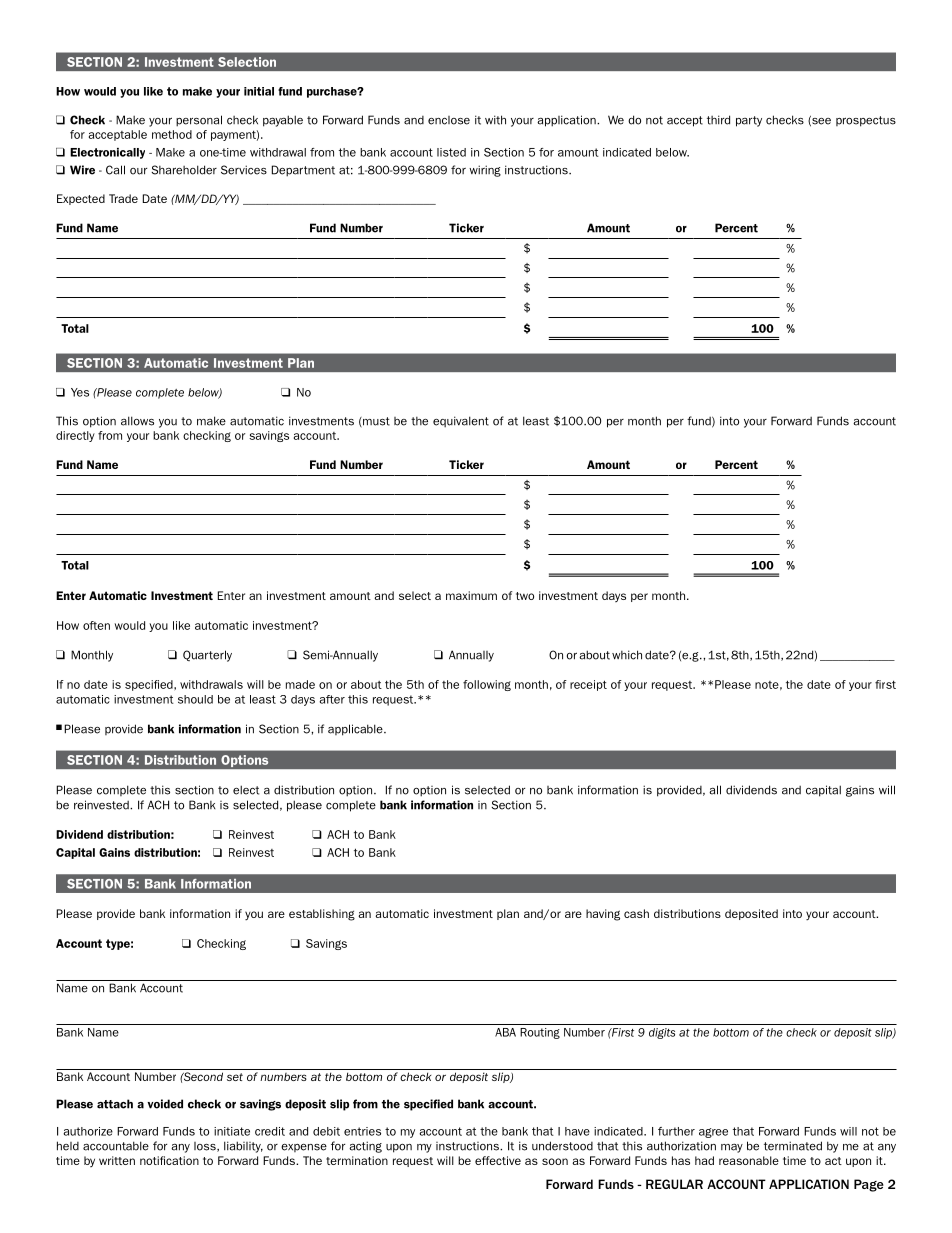 The height and width of the screenshot is (1233, 952). Describe the element at coordinates (195, 699) in the screenshot. I see `should` at that location.
